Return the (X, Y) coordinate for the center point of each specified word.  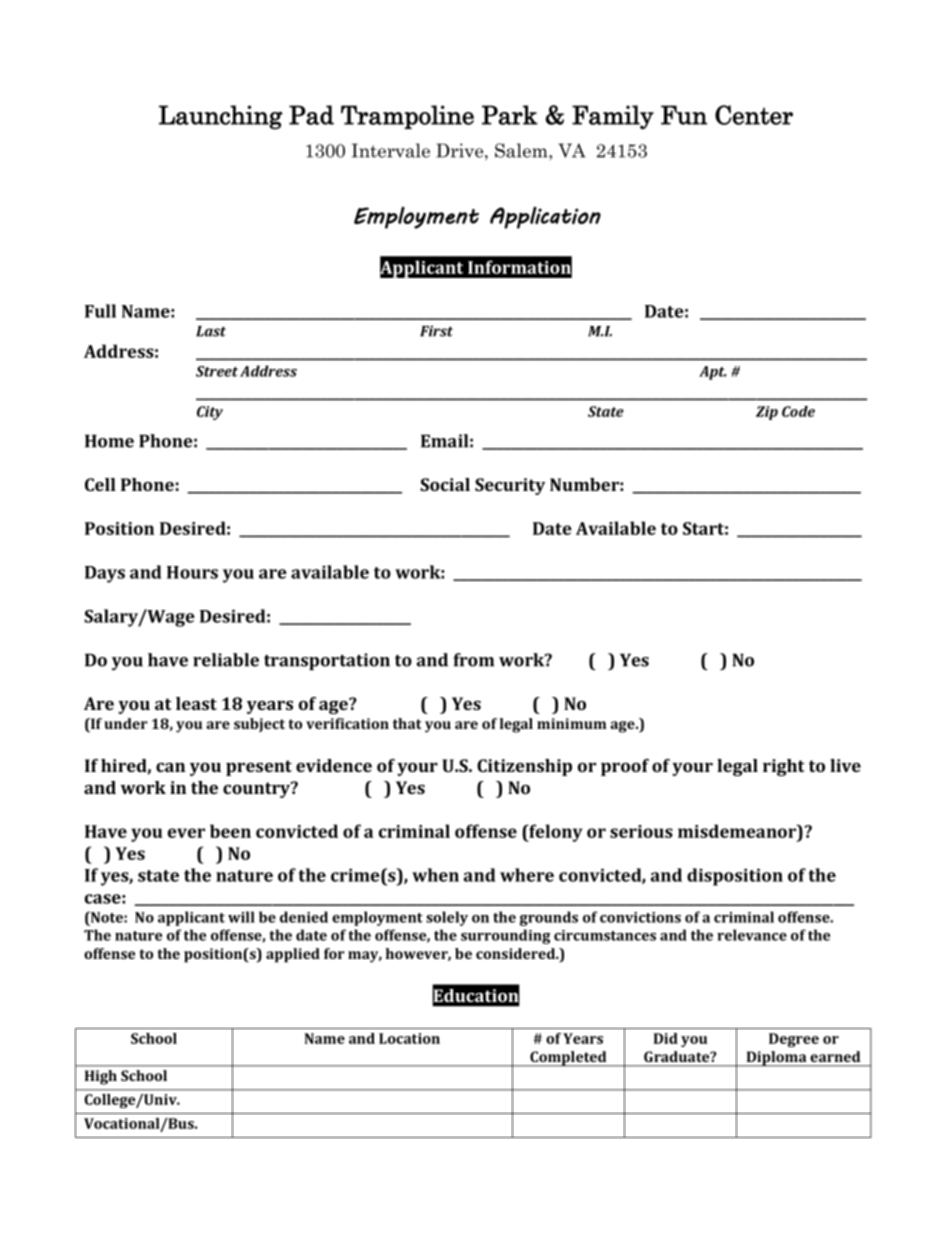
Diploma (776, 1059)
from (474, 660)
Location (409, 1038)
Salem (522, 150)
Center (754, 115)
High (101, 1077)
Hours (192, 572)
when (435, 875)
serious (641, 831)
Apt (713, 373)
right (784, 767)
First (436, 331)
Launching (221, 117)
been (230, 831)
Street (217, 371)
